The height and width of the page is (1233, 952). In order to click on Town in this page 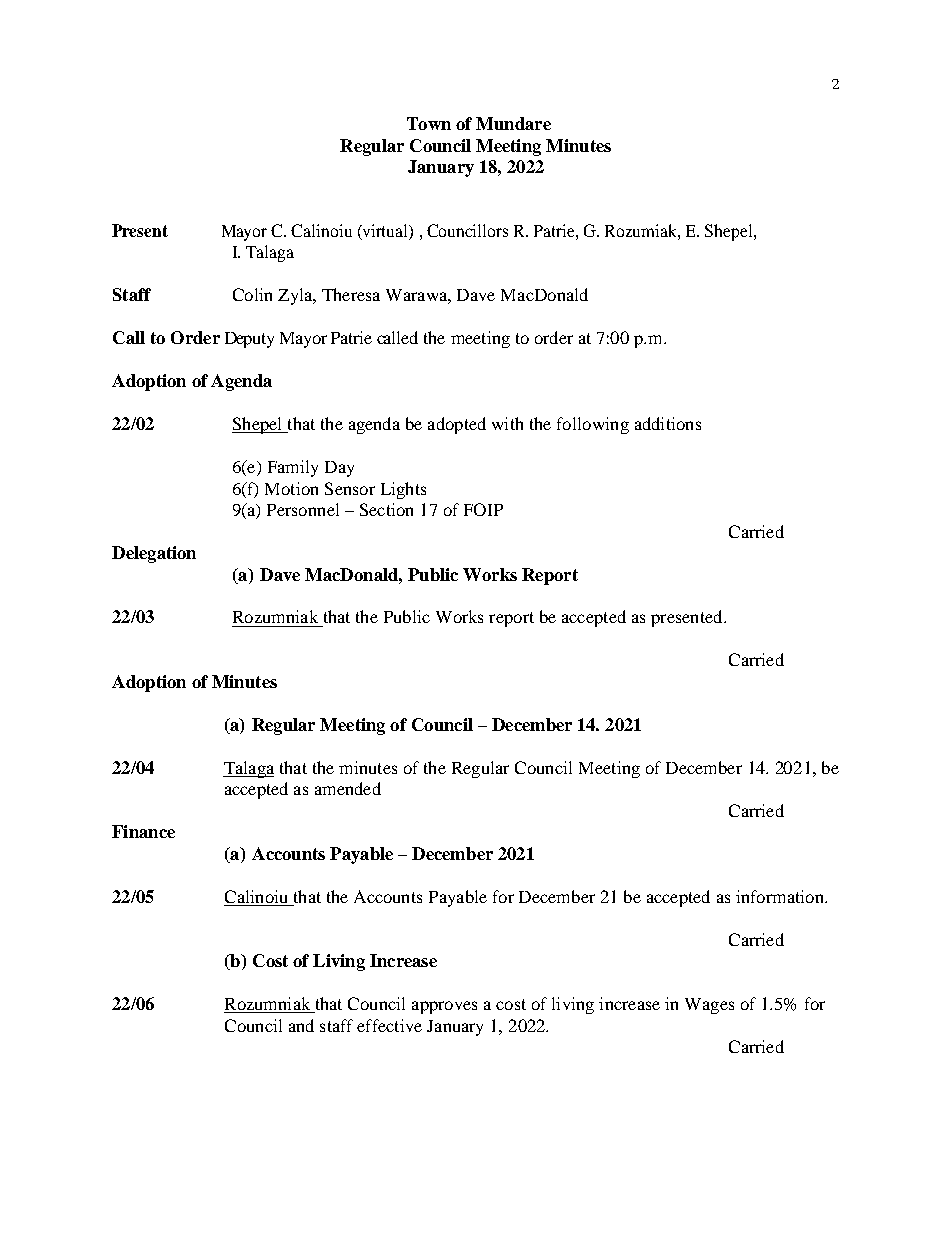, I will do `click(429, 123)`.
